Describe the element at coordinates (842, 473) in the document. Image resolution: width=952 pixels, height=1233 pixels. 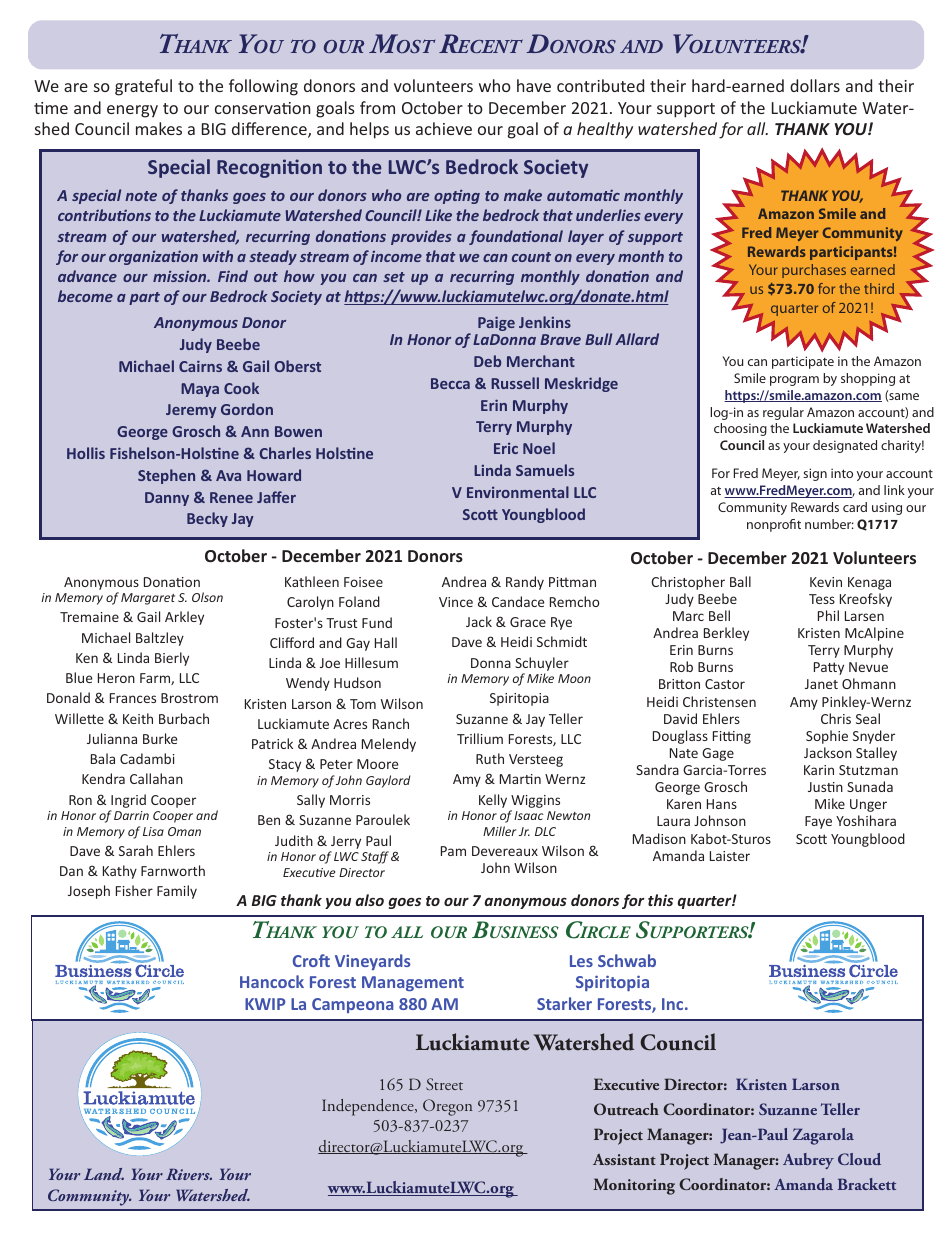
I see `into` at that location.
